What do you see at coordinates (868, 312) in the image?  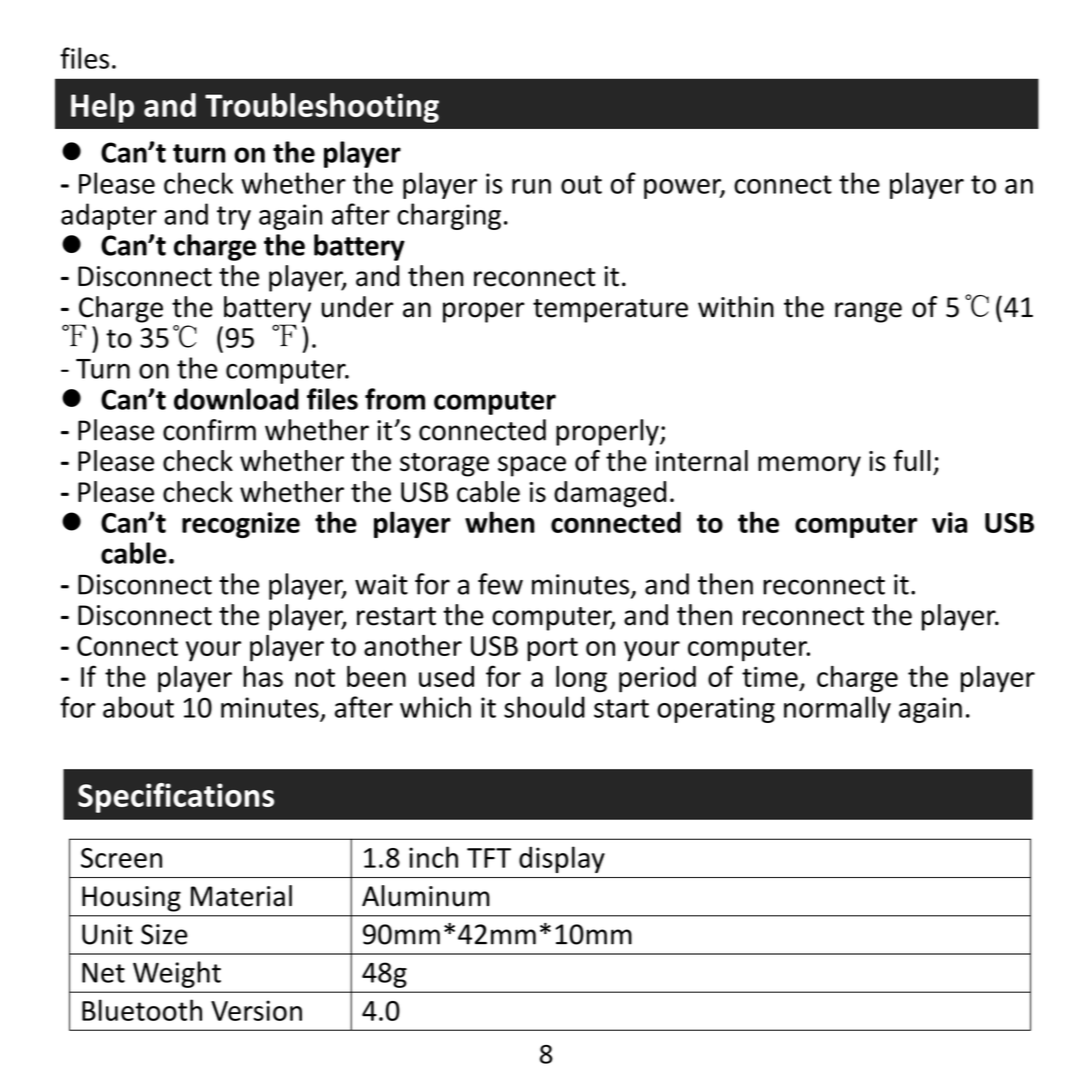 I see `range` at bounding box center [868, 312].
